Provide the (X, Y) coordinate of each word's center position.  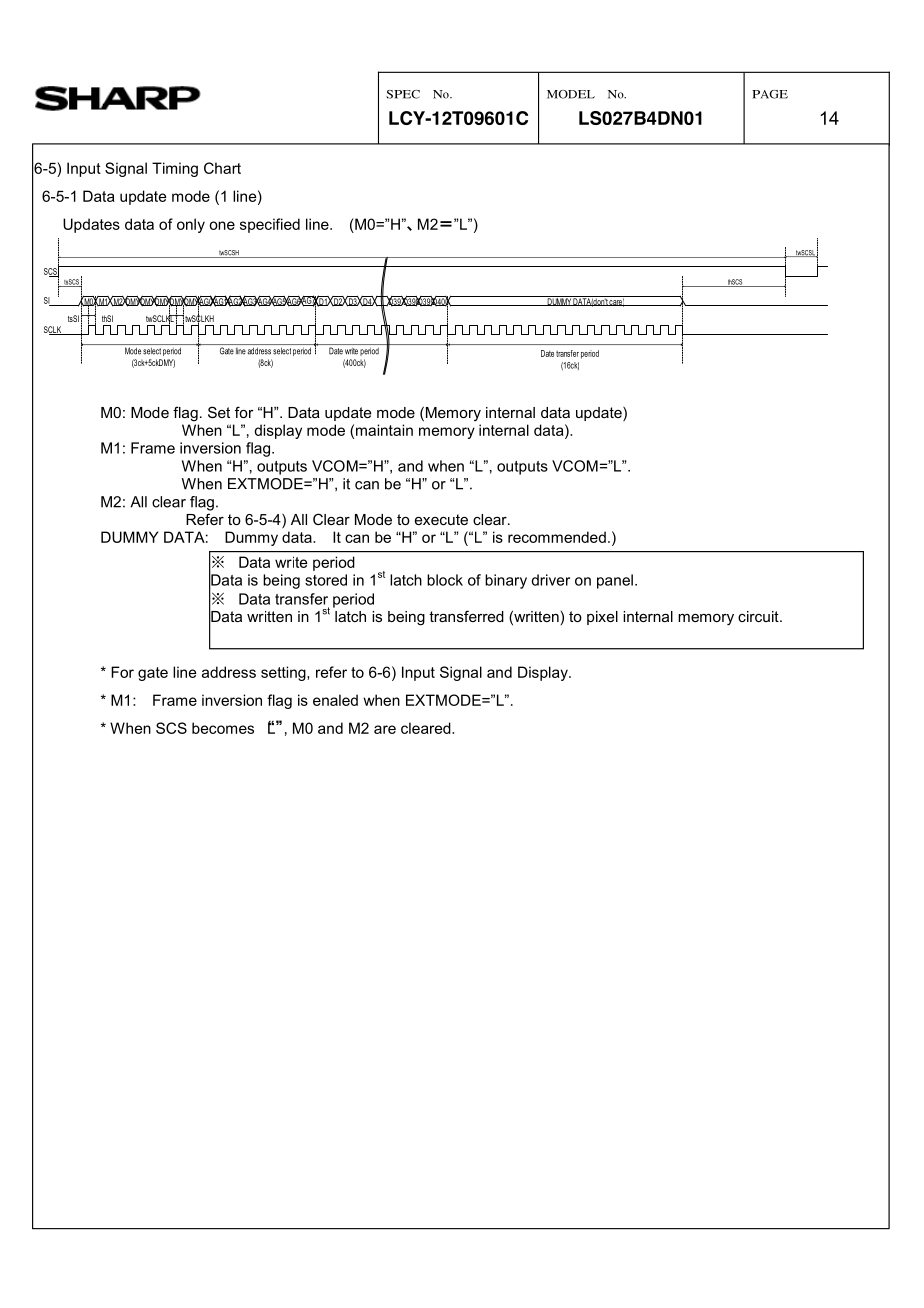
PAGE (770, 94)
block (445, 580)
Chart (222, 168)
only (191, 225)
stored (326, 580)
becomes (223, 728)
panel (615, 581)
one (222, 225)
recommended (557, 537)
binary (506, 581)
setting (284, 673)
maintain (384, 430)
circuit (759, 616)
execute (441, 519)
